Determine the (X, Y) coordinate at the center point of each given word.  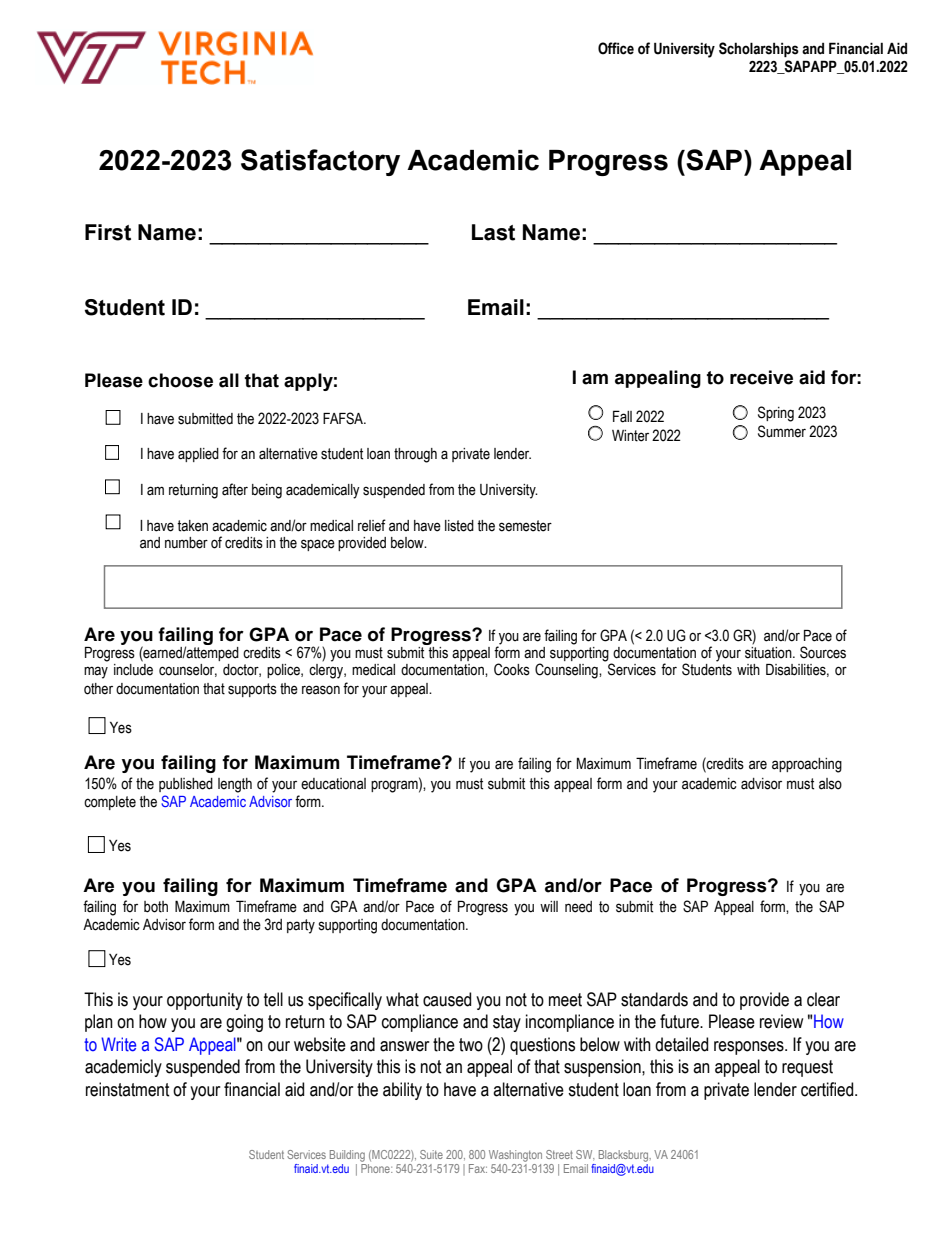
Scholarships (759, 49)
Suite (431, 1154)
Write (118, 1044)
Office (616, 48)
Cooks (512, 669)
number (186, 543)
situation (769, 653)
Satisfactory (320, 162)
